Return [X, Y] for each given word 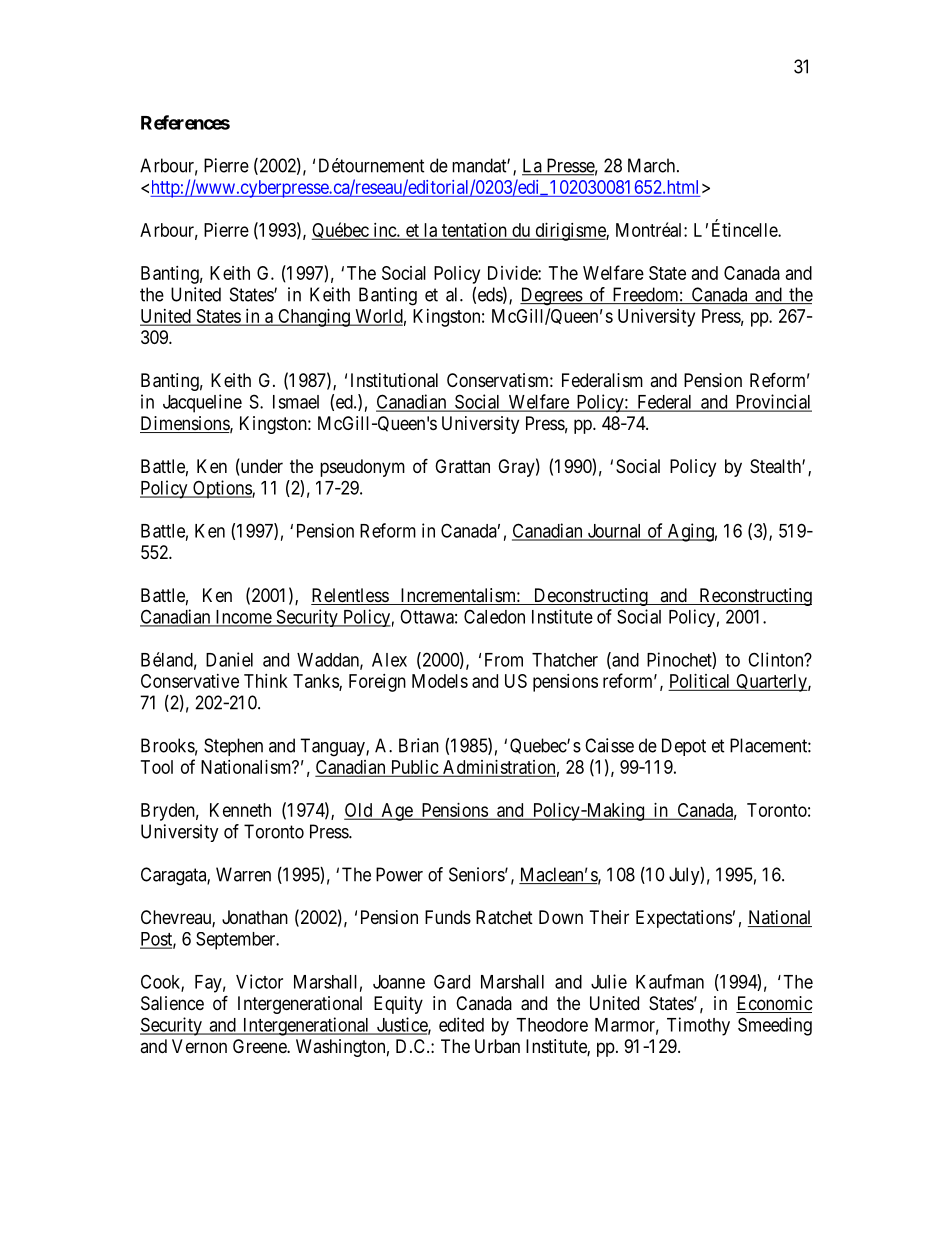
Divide [513, 273]
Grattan [462, 466]
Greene [260, 1046]
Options [222, 489]
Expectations [684, 919]
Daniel [229, 659]
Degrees [552, 296]
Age [396, 812]
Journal [614, 532]
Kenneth [240, 810]
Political [699, 681]
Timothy [698, 1026]
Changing [314, 318]
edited [461, 1024]
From [504, 660]
